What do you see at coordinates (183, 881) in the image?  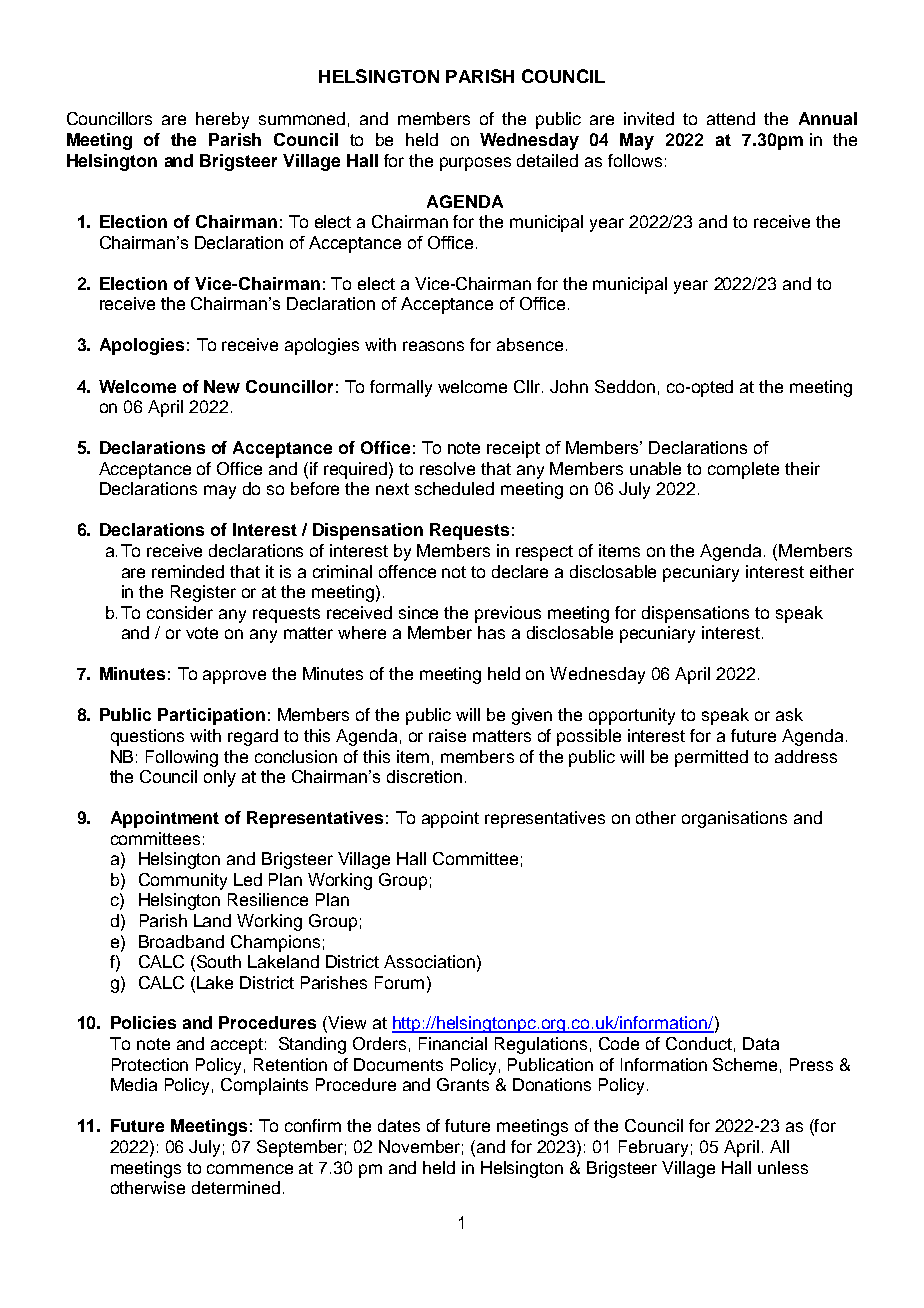 I see `Community` at bounding box center [183, 881].
